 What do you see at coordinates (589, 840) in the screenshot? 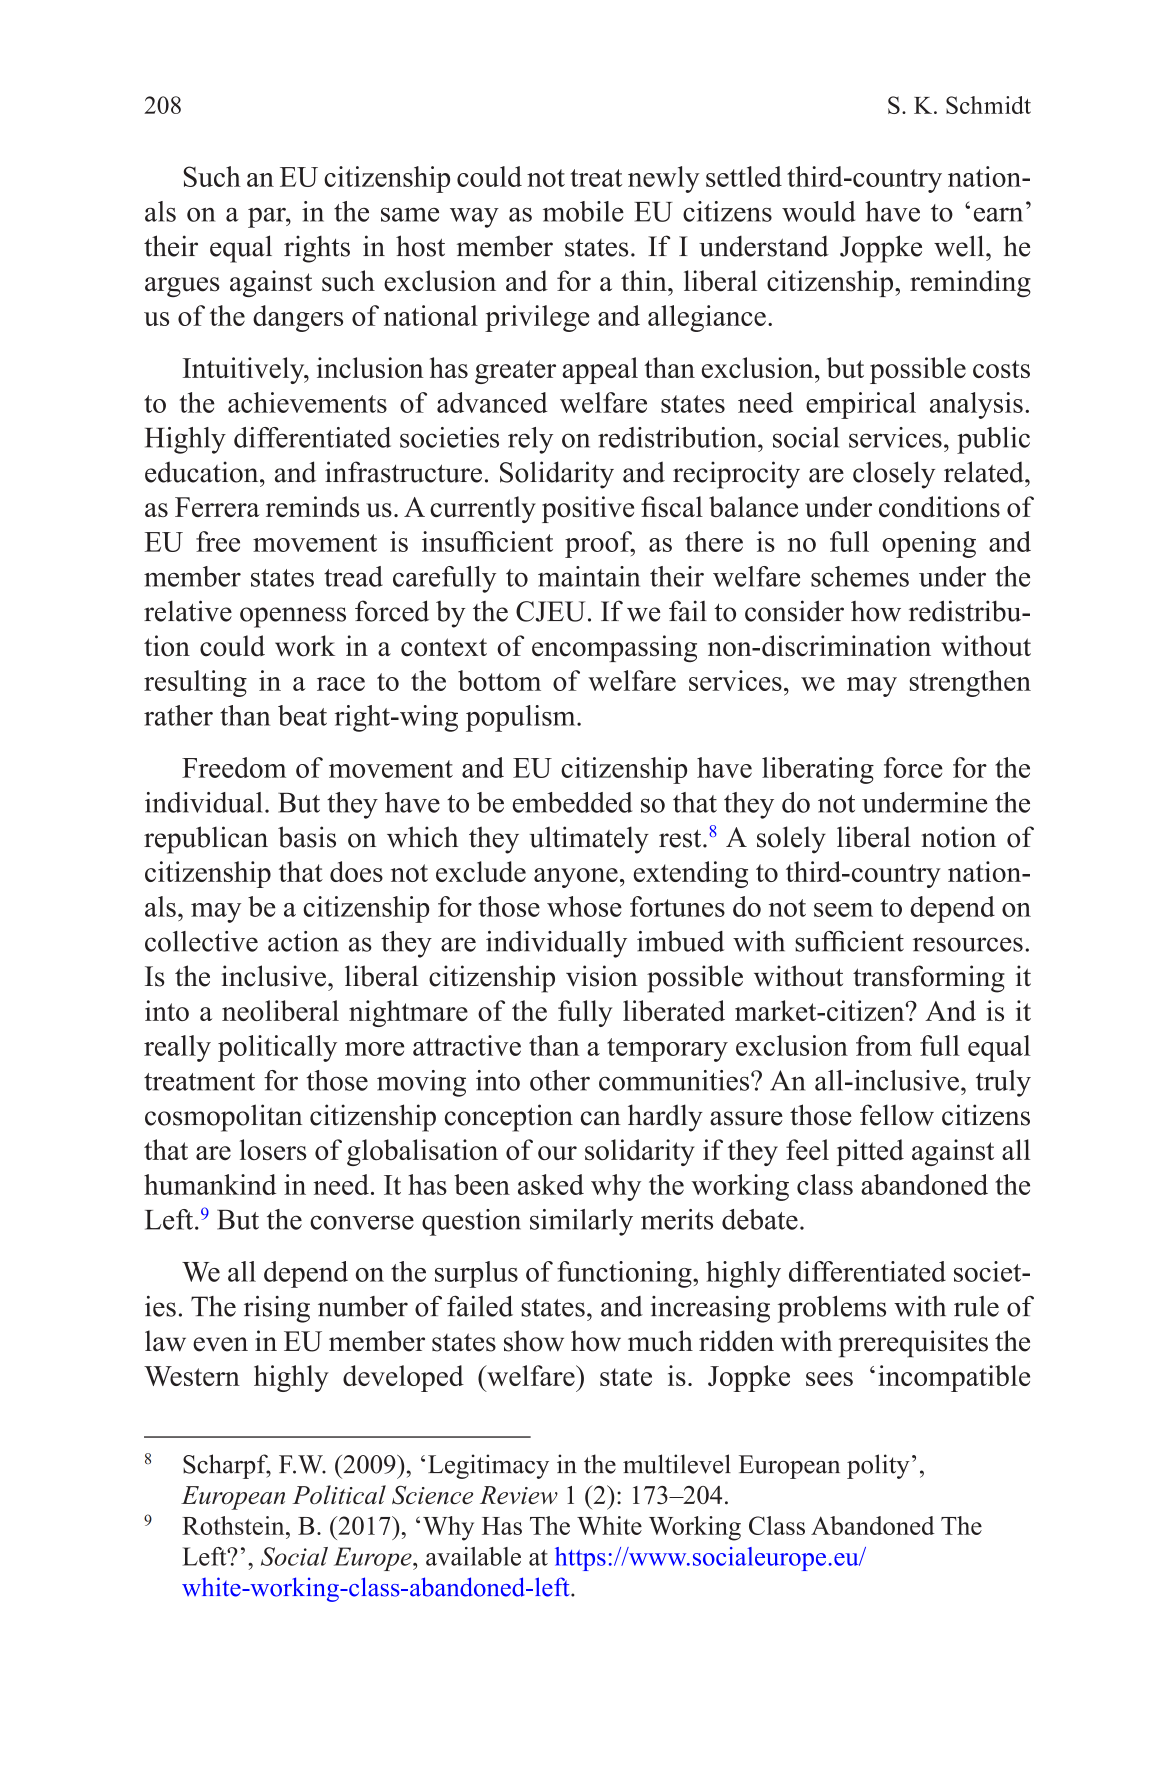
I see `ultimately` at bounding box center [589, 840].
